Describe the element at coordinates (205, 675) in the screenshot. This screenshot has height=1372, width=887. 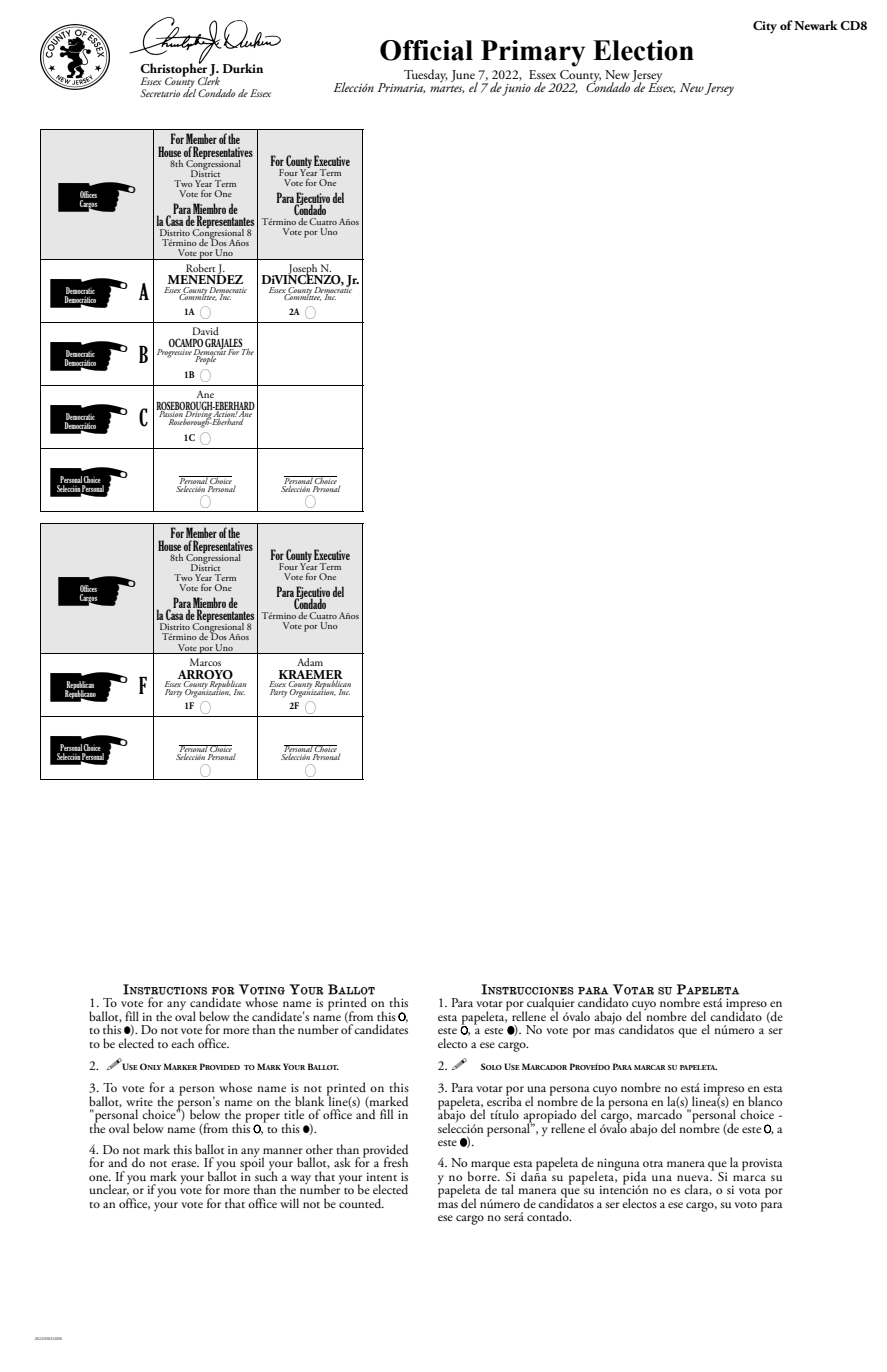
I see `ARROYO` at that location.
